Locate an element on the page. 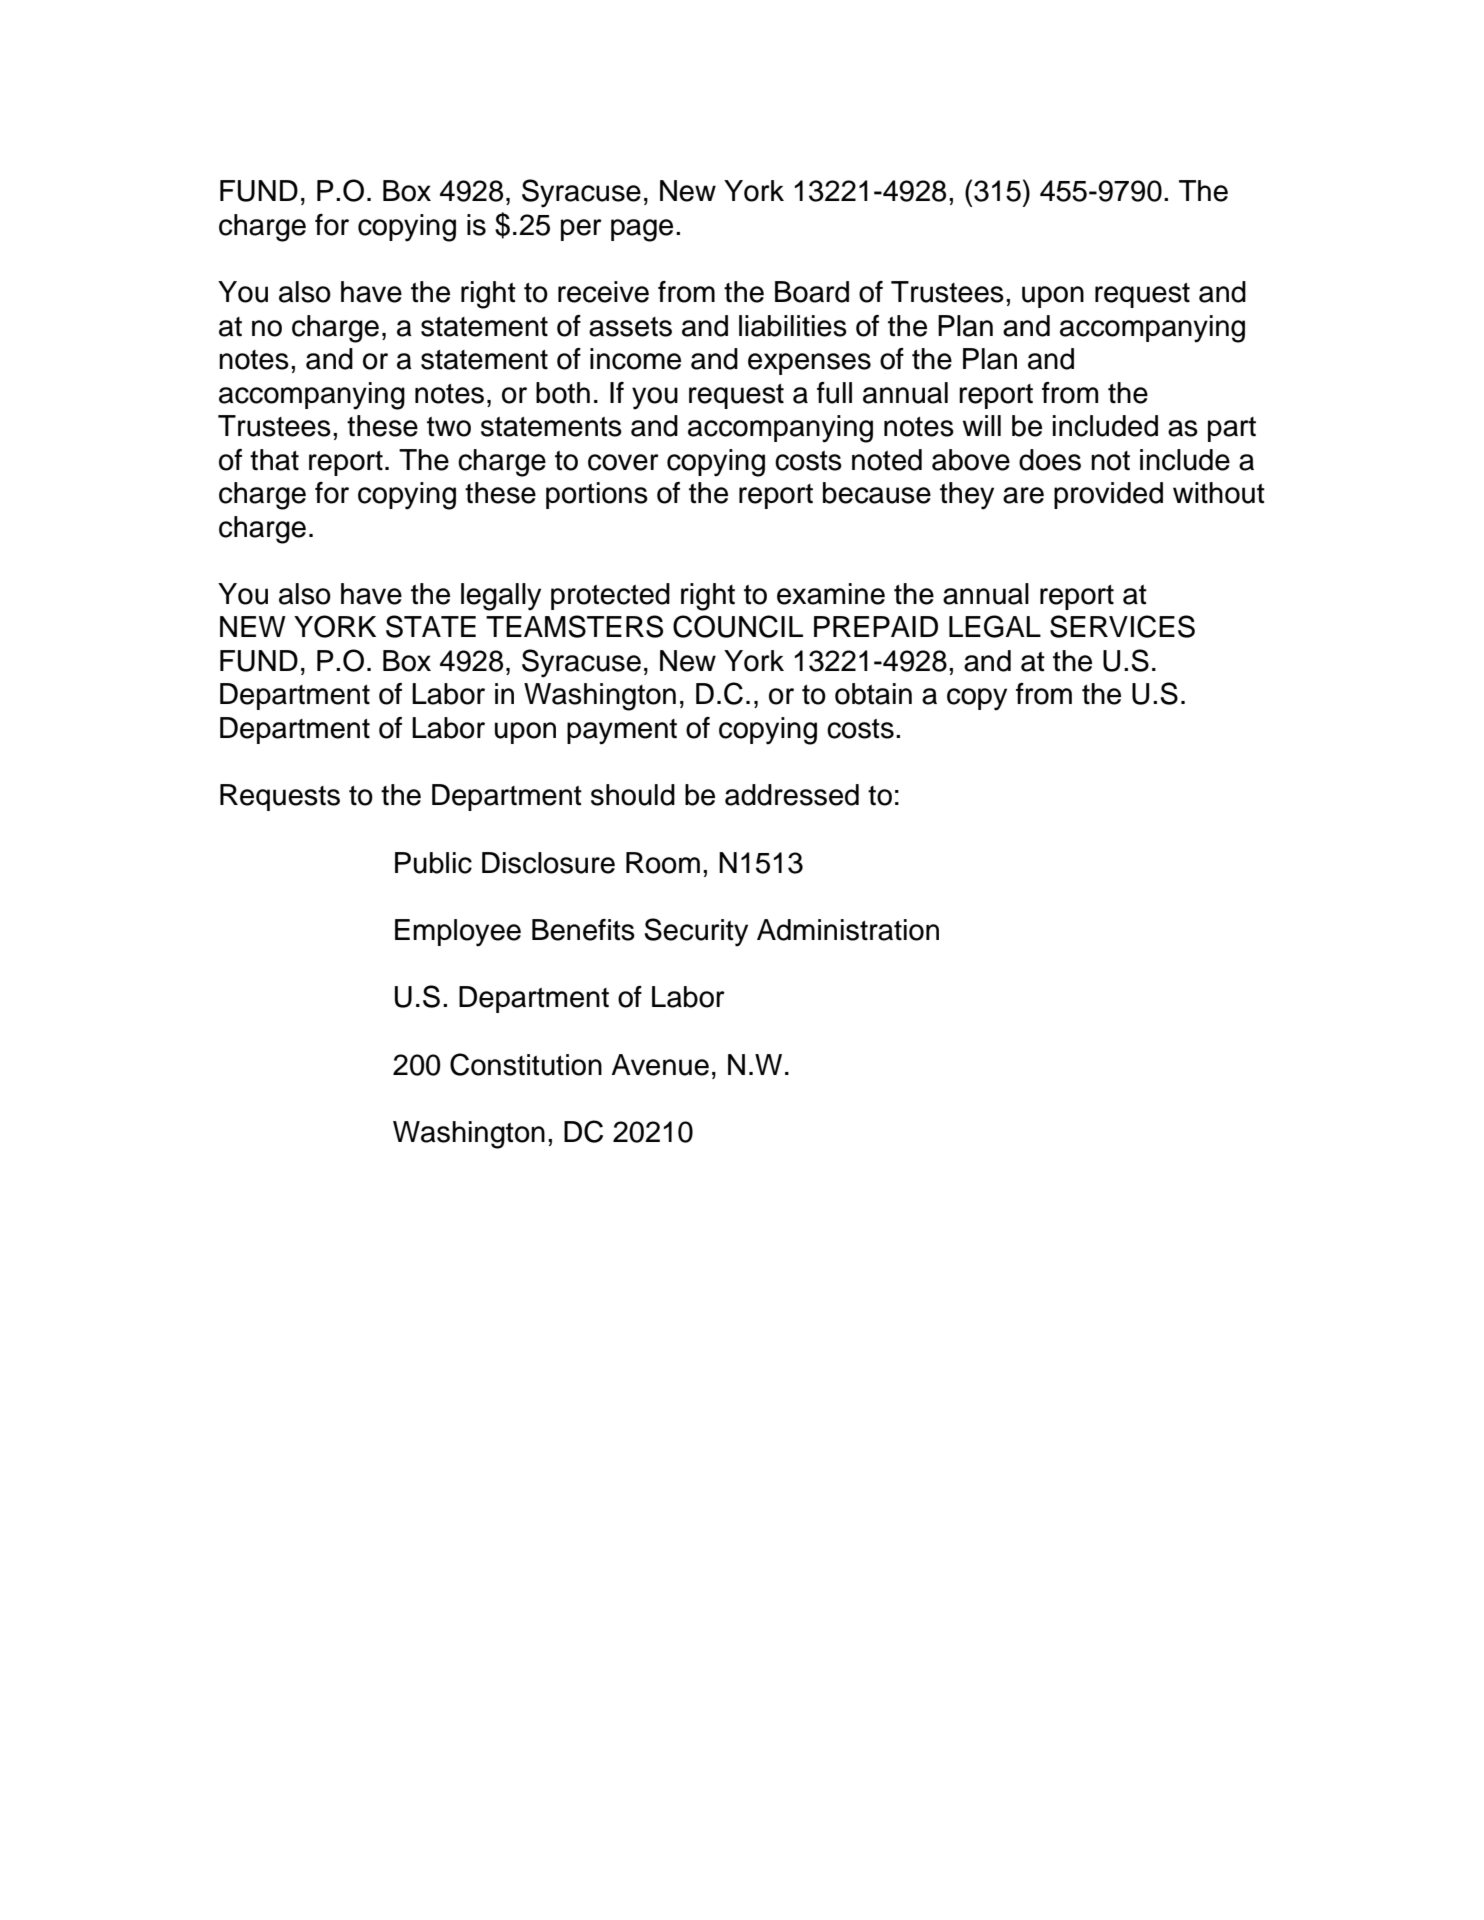 Image resolution: width=1484 pixels, height=1920 pixels. TEAMSTERS is located at coordinates (574, 626).
